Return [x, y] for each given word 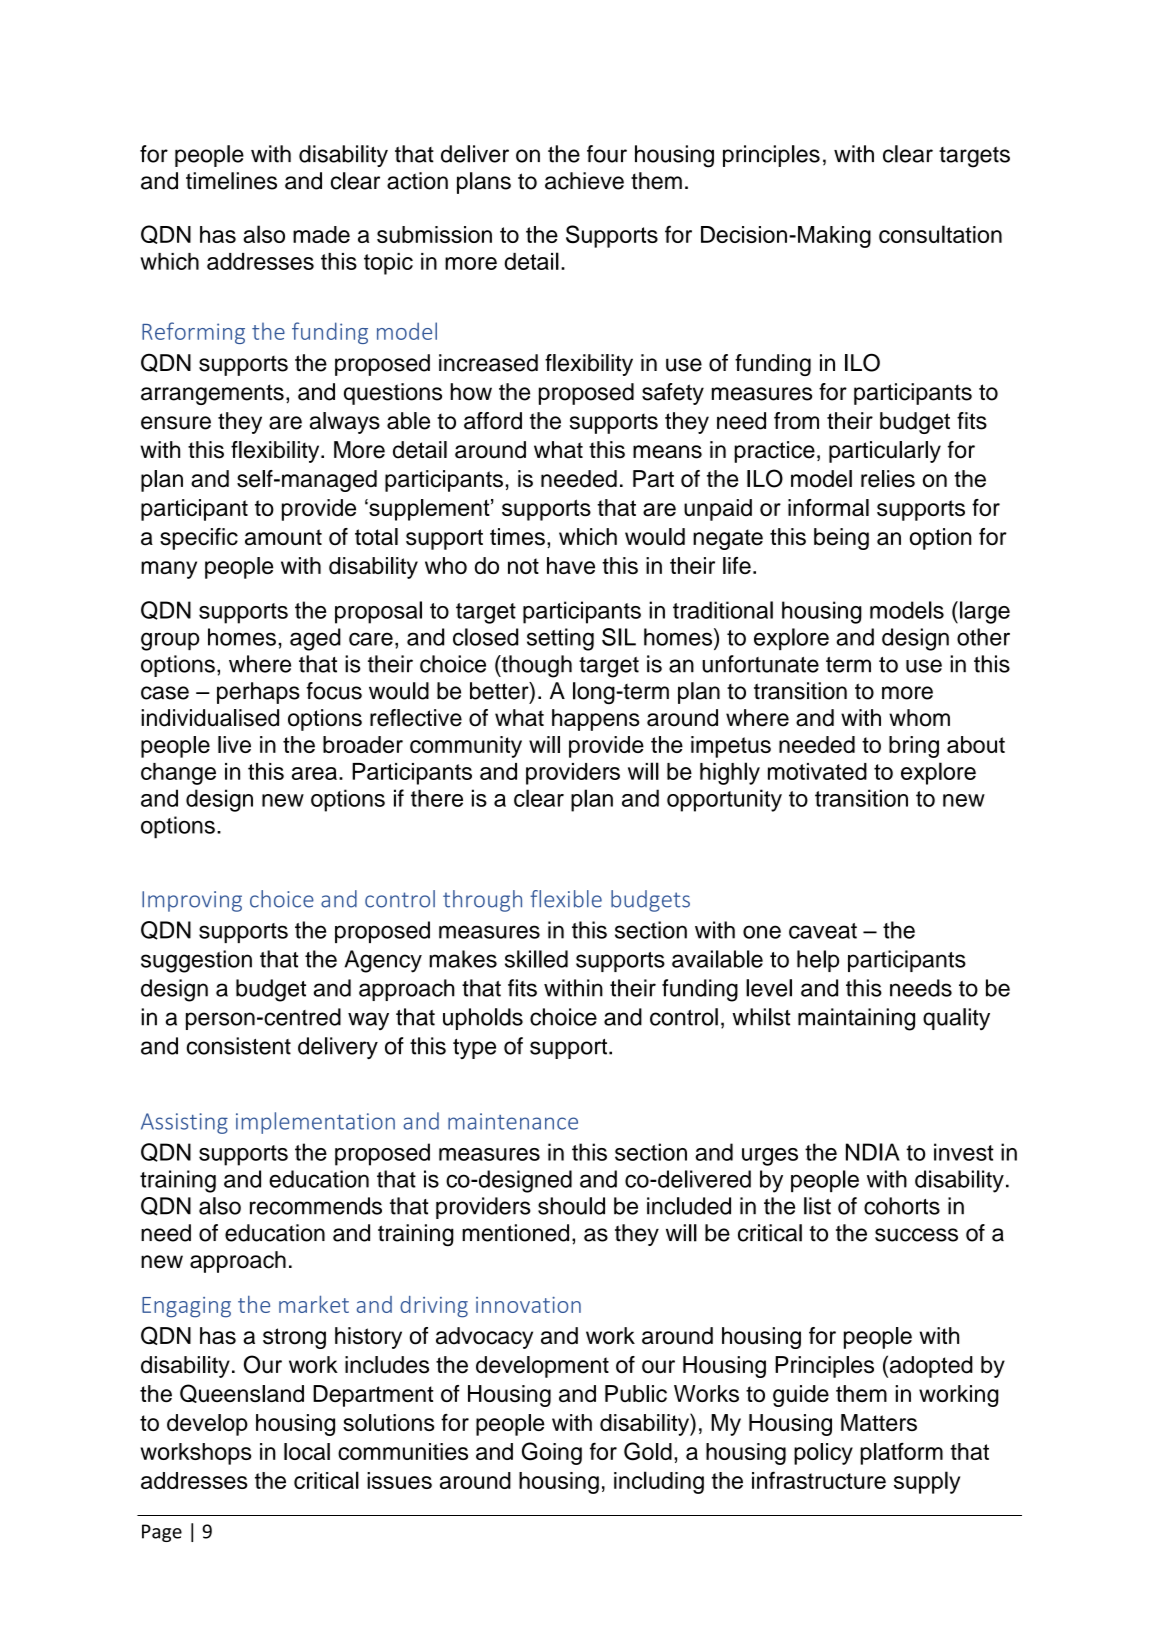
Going [552, 1453]
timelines [231, 181]
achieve [584, 181]
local [307, 1451]
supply [927, 1482]
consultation [940, 234]
